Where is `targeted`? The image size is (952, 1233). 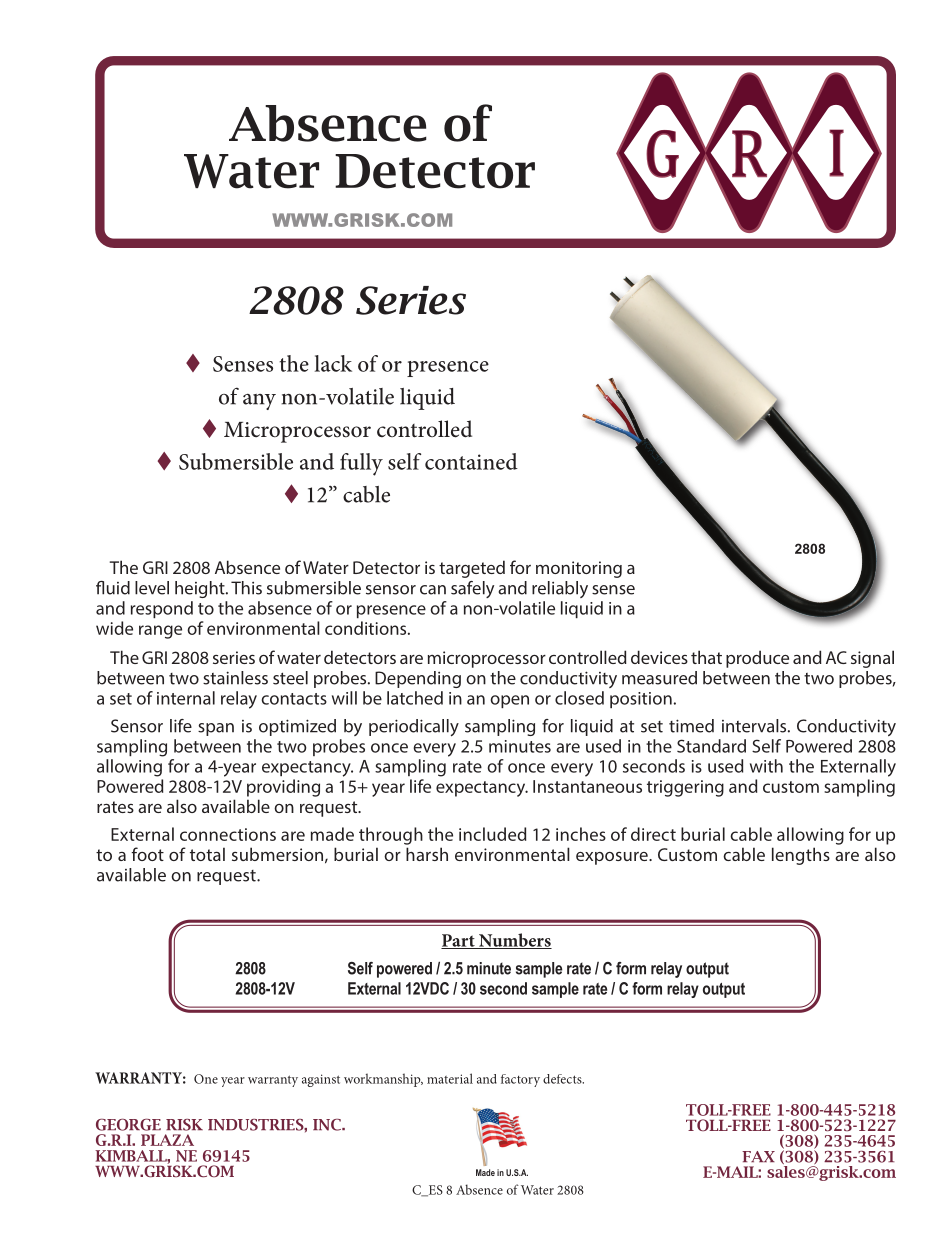
targeted is located at coordinates (472, 569).
